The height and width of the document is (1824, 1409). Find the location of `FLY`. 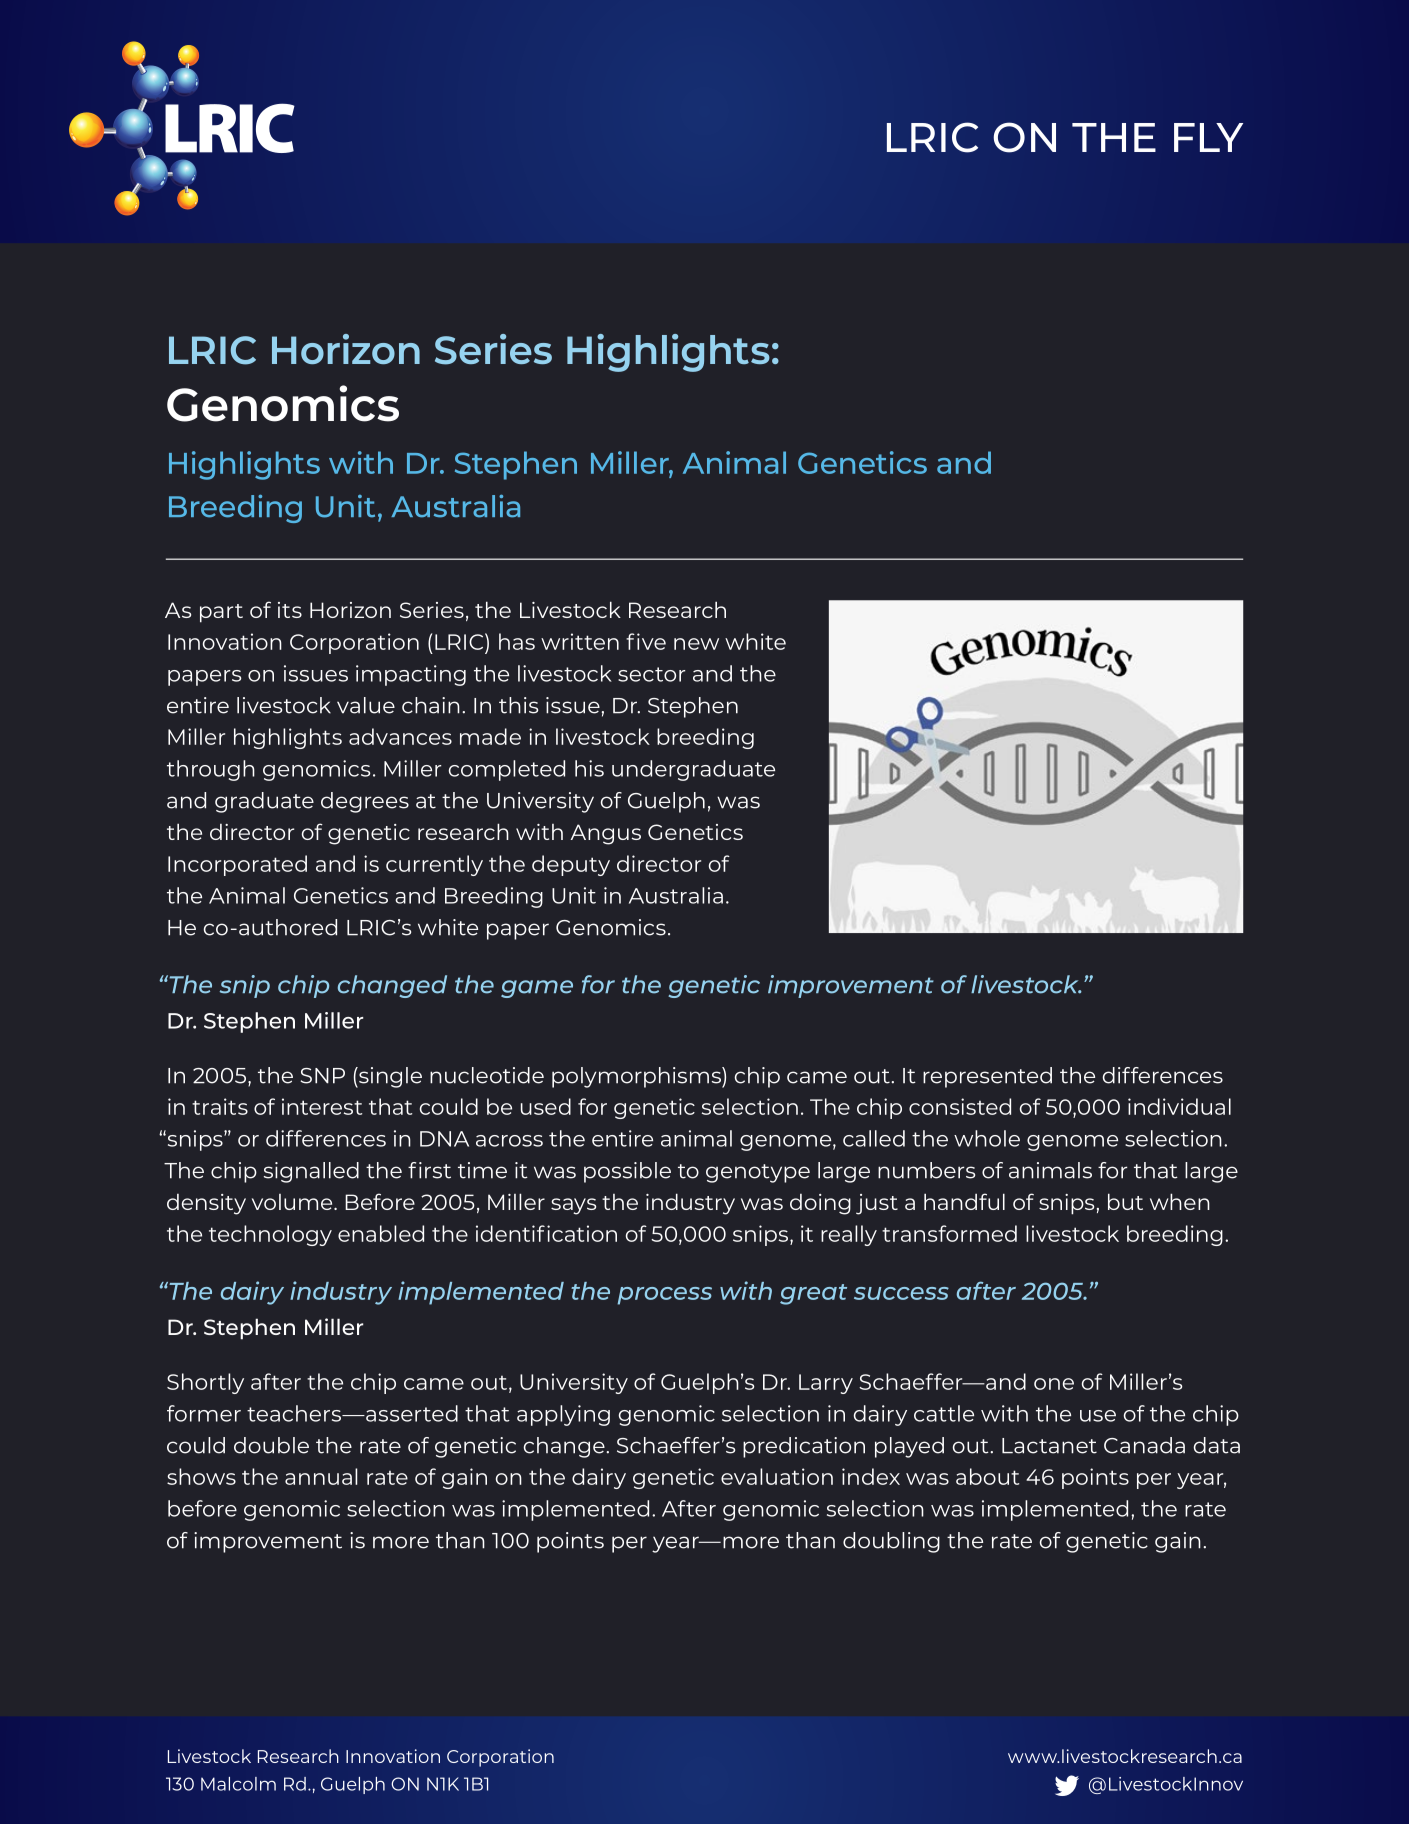

FLY is located at coordinates (1208, 137).
